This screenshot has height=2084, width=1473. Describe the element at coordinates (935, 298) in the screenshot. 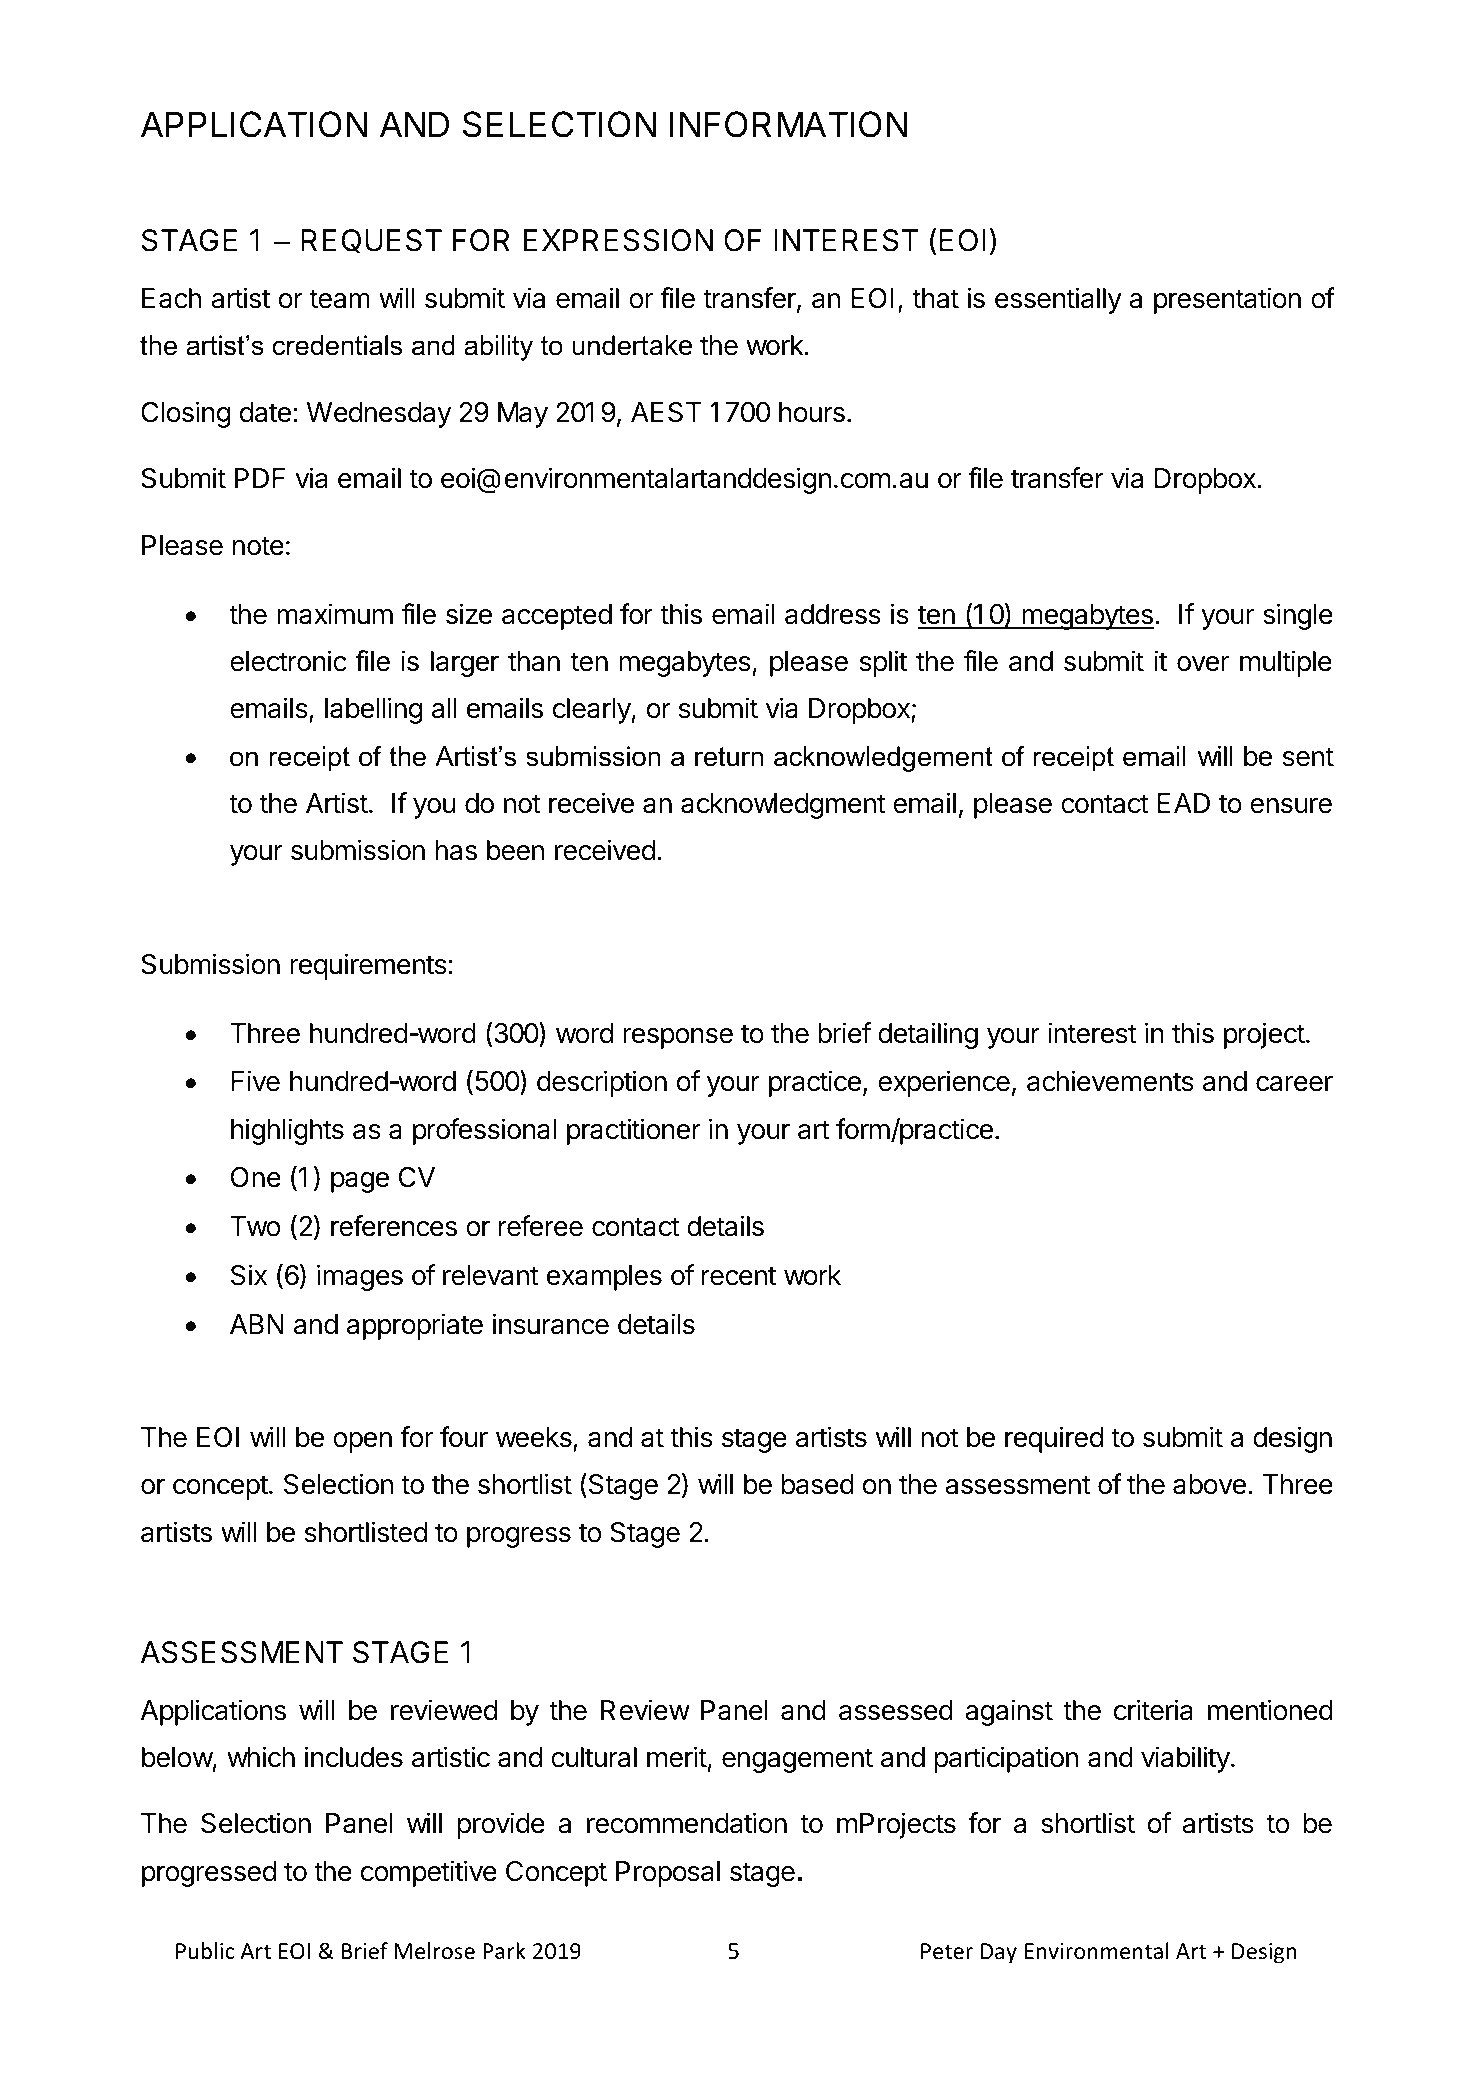

I see `that` at that location.
